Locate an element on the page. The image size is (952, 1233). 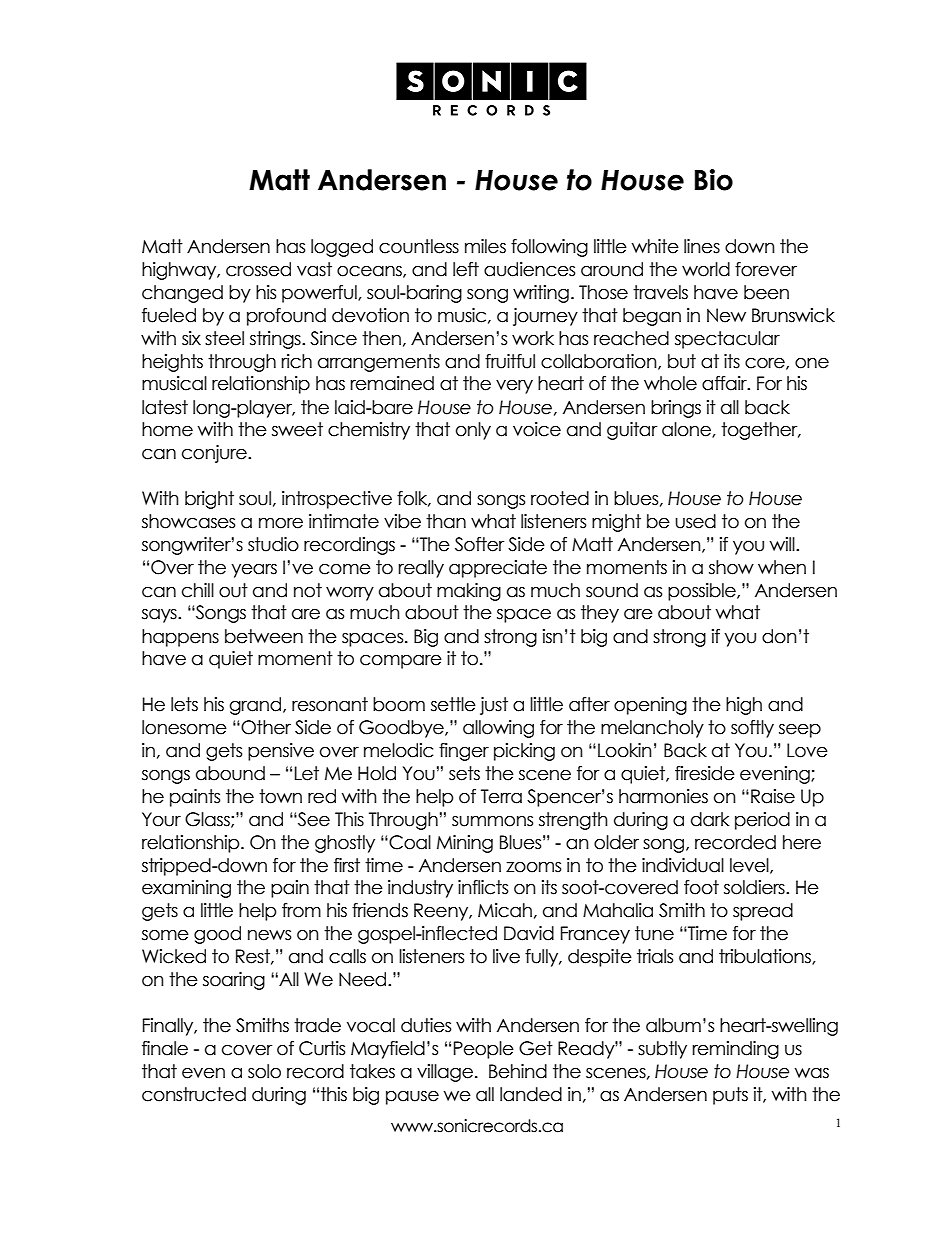
conjure is located at coordinates (215, 454).
